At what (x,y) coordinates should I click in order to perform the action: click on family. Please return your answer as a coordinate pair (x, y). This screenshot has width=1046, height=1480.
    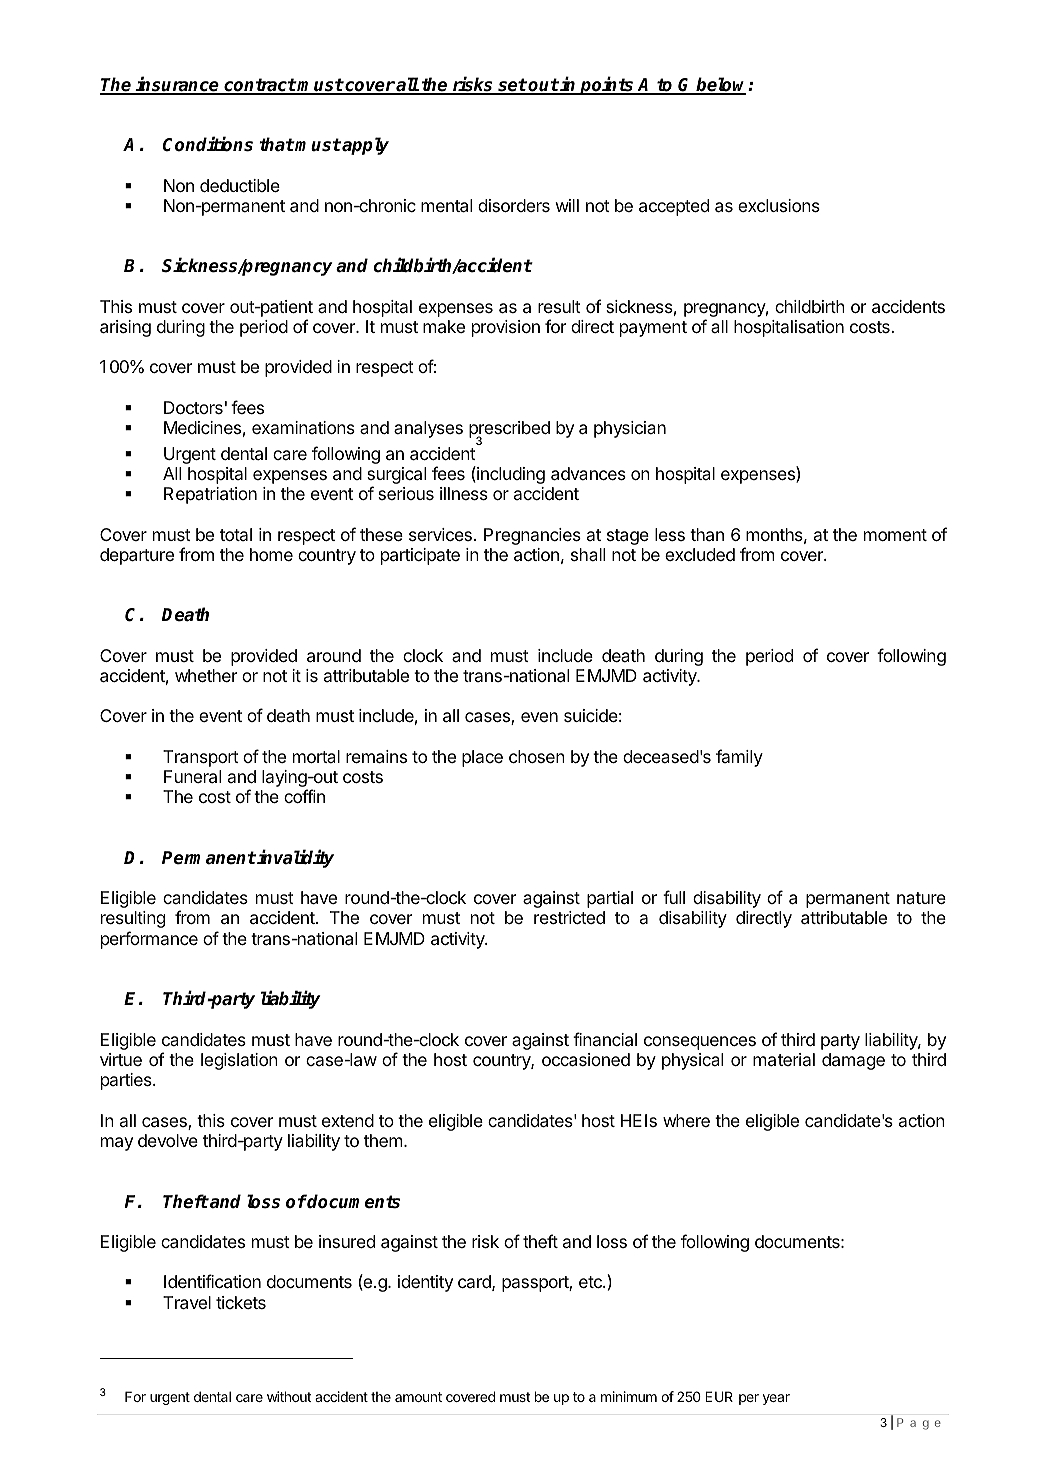
    Looking at the image, I should click on (739, 758).
